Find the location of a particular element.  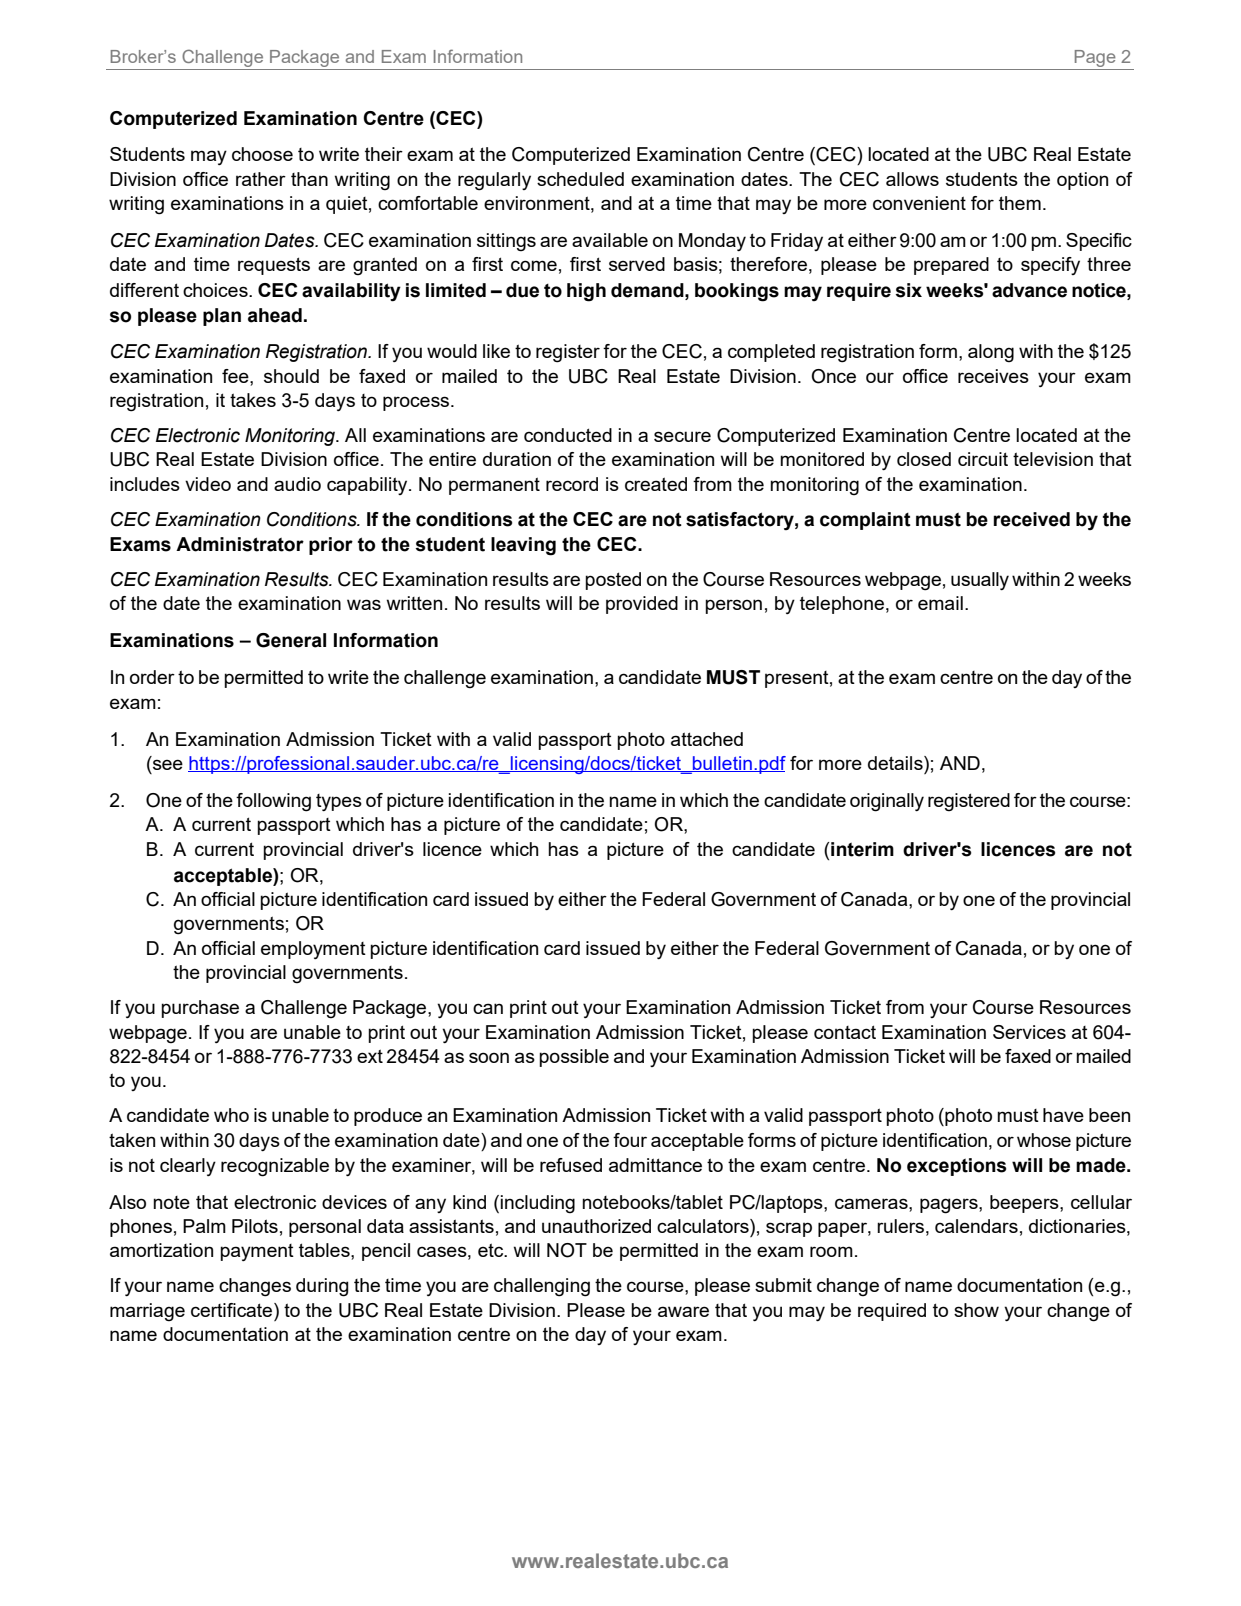

rather is located at coordinates (261, 179).
